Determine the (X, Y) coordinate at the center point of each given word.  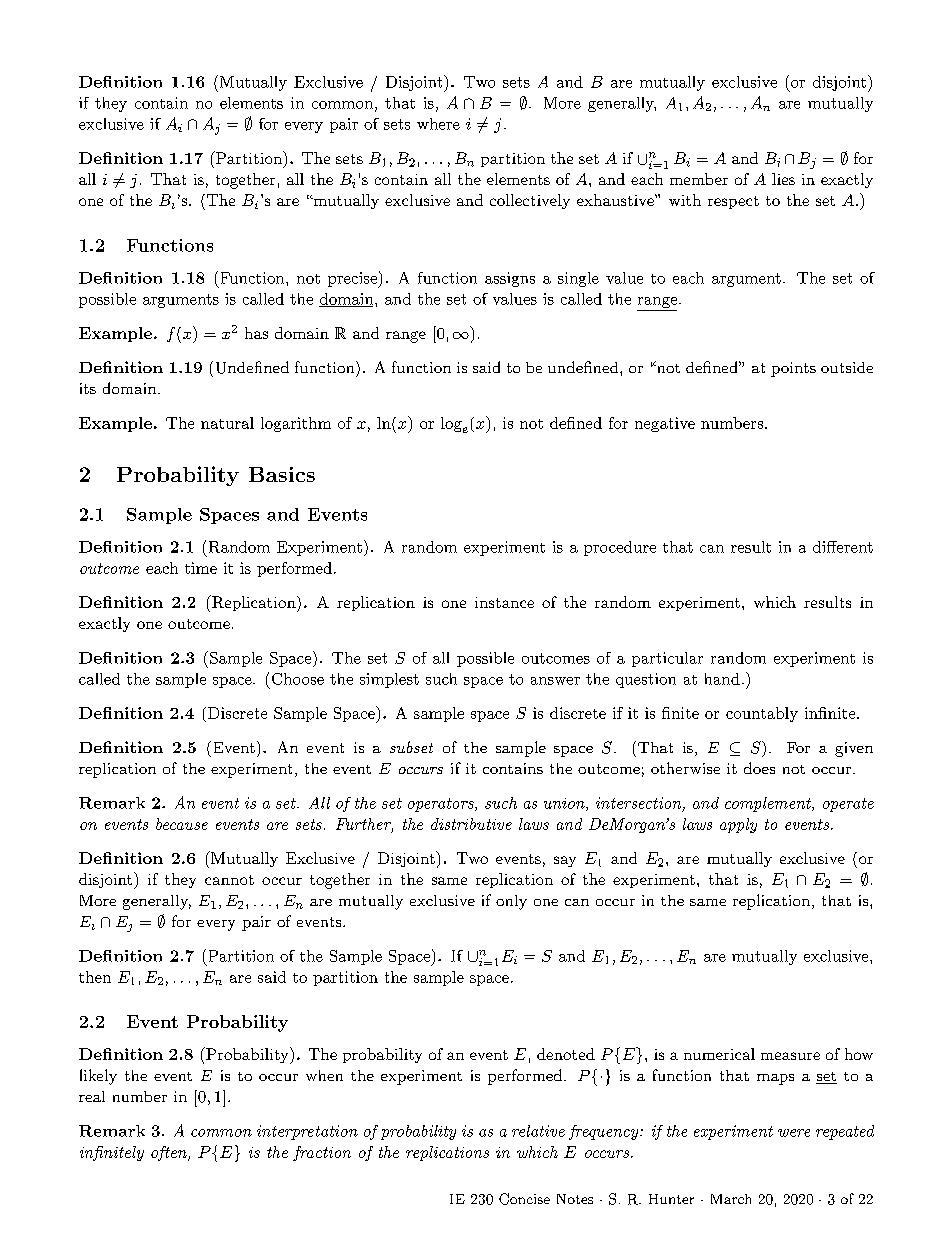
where (438, 124)
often (170, 1153)
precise (353, 280)
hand (722, 679)
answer (555, 681)
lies (783, 179)
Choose (298, 679)
